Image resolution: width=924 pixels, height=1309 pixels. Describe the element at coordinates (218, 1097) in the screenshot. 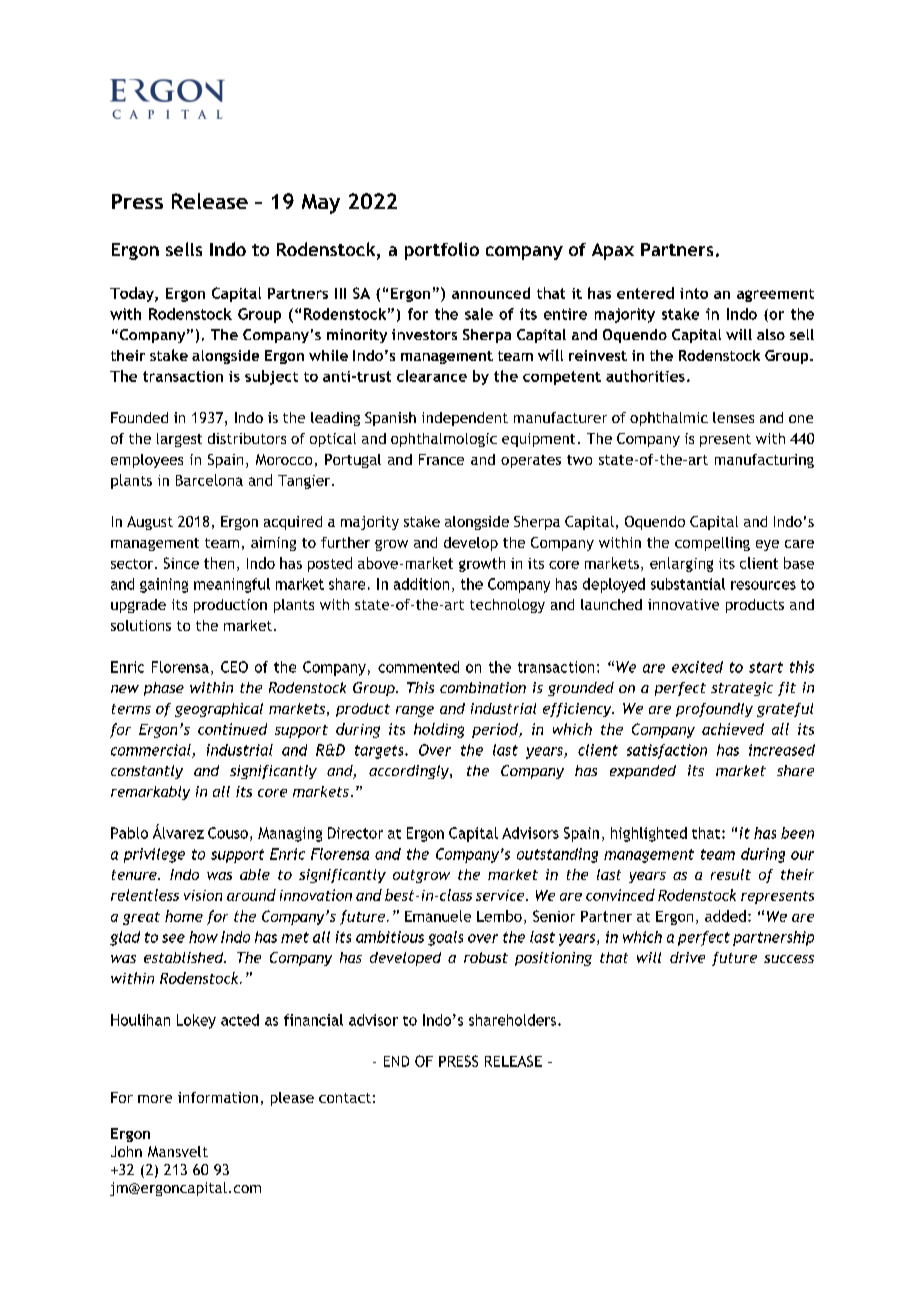

I see `information` at that location.
